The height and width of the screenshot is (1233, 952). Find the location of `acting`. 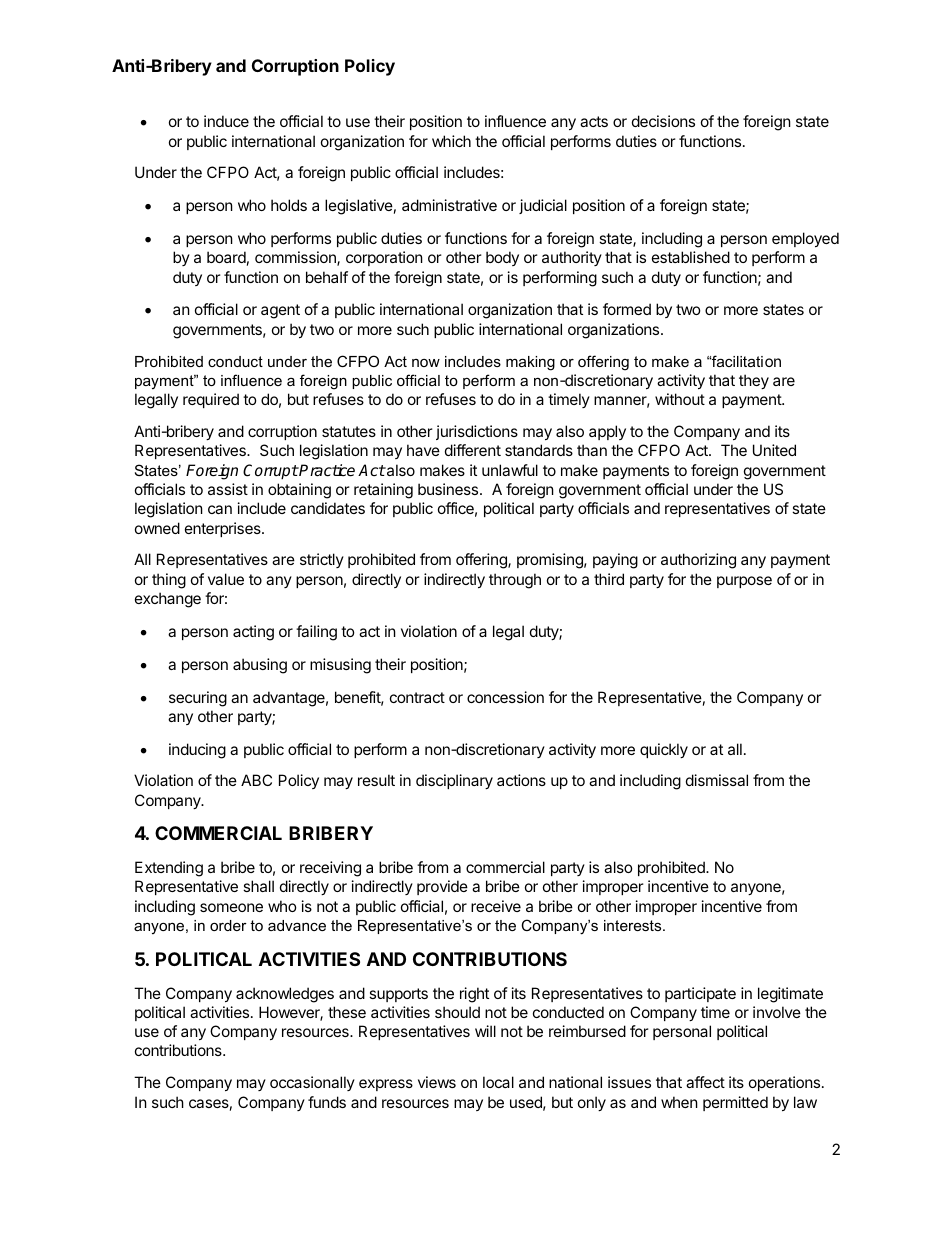

acting is located at coordinates (253, 633).
